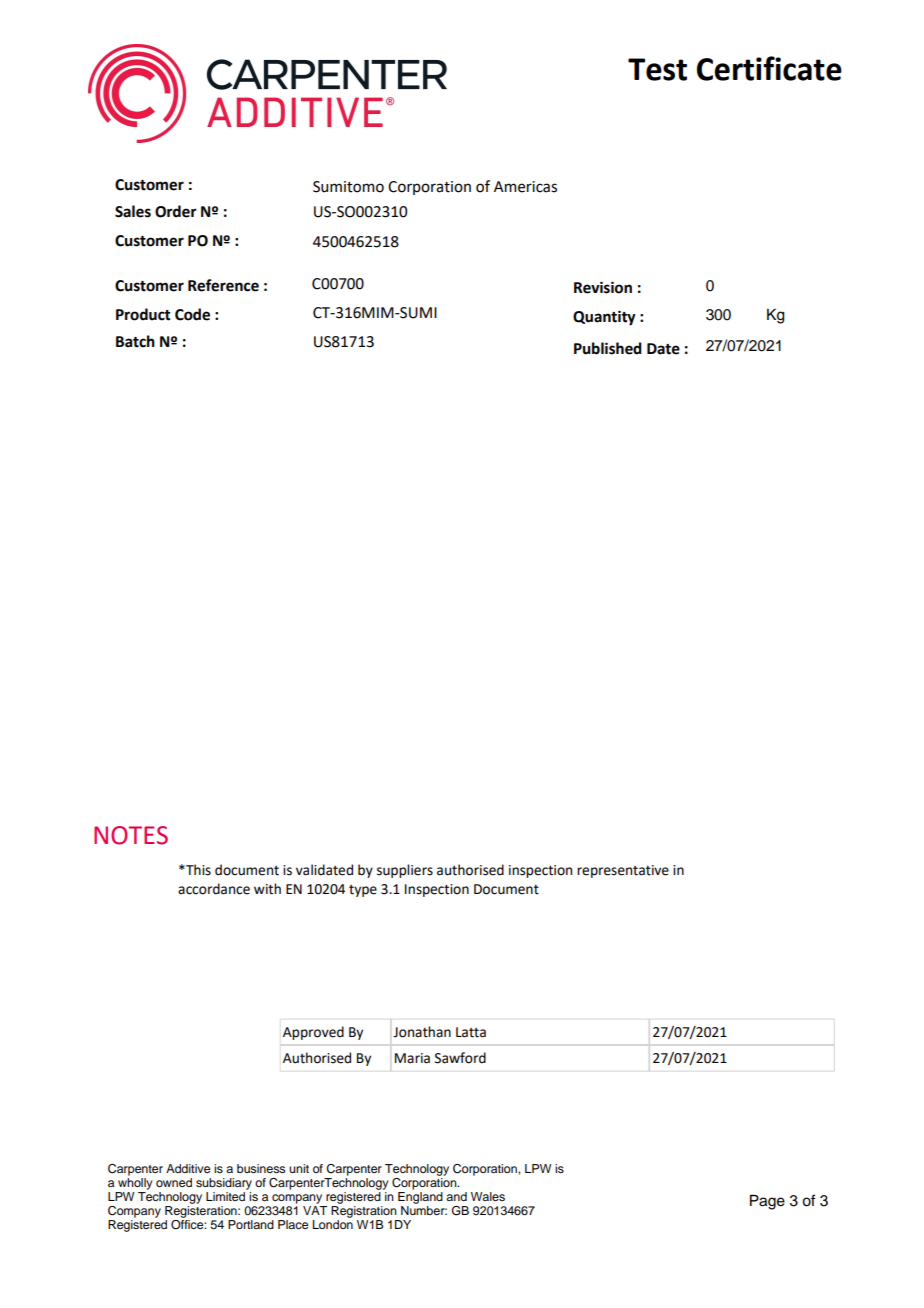 This image has width=924, height=1308. Describe the element at coordinates (192, 314) in the image. I see `Code` at that location.
